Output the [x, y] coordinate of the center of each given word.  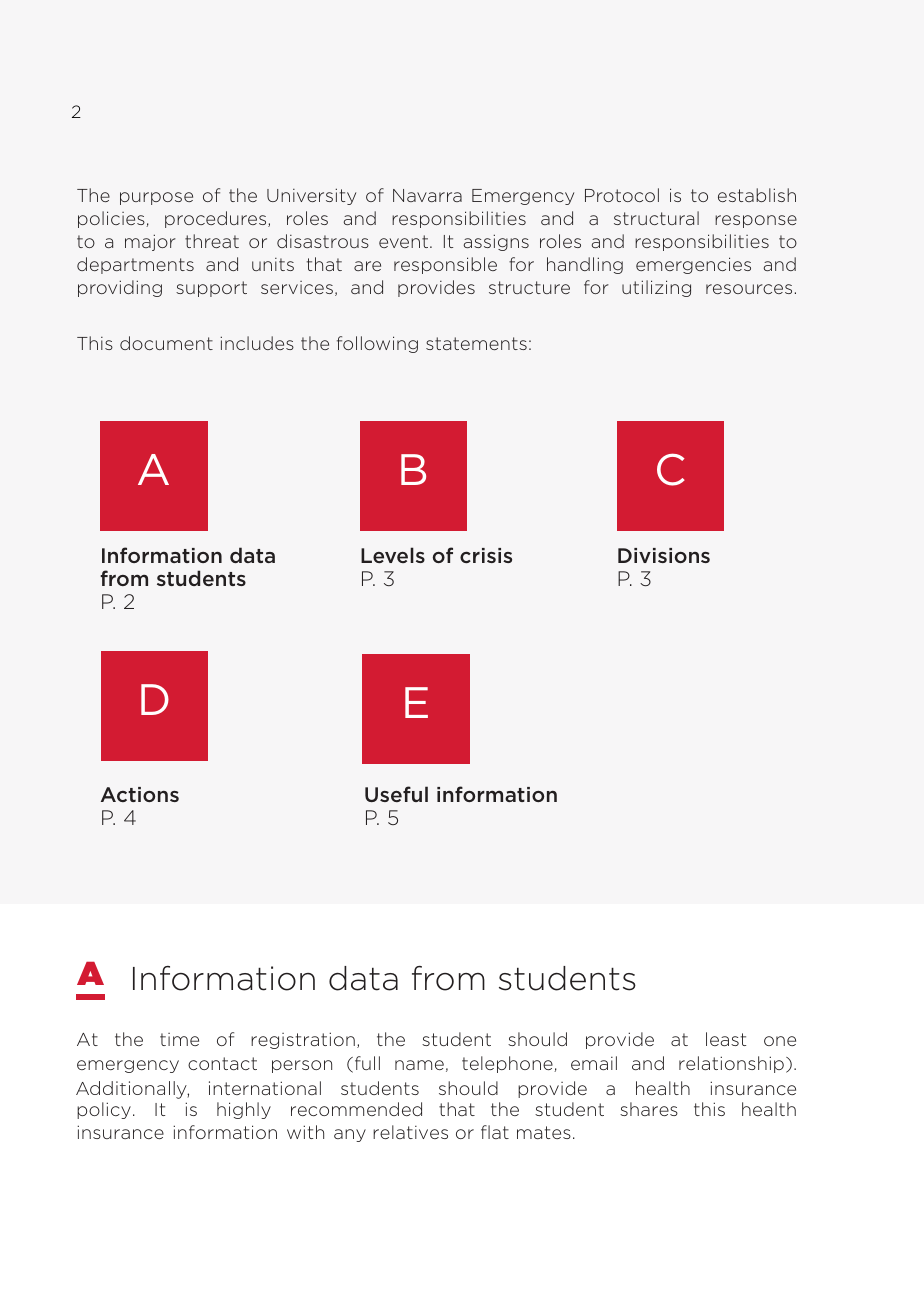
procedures [217, 219]
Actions [140, 794]
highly [244, 1110]
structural [656, 218]
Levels [393, 555]
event [403, 241]
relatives [410, 1132]
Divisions [664, 555]
